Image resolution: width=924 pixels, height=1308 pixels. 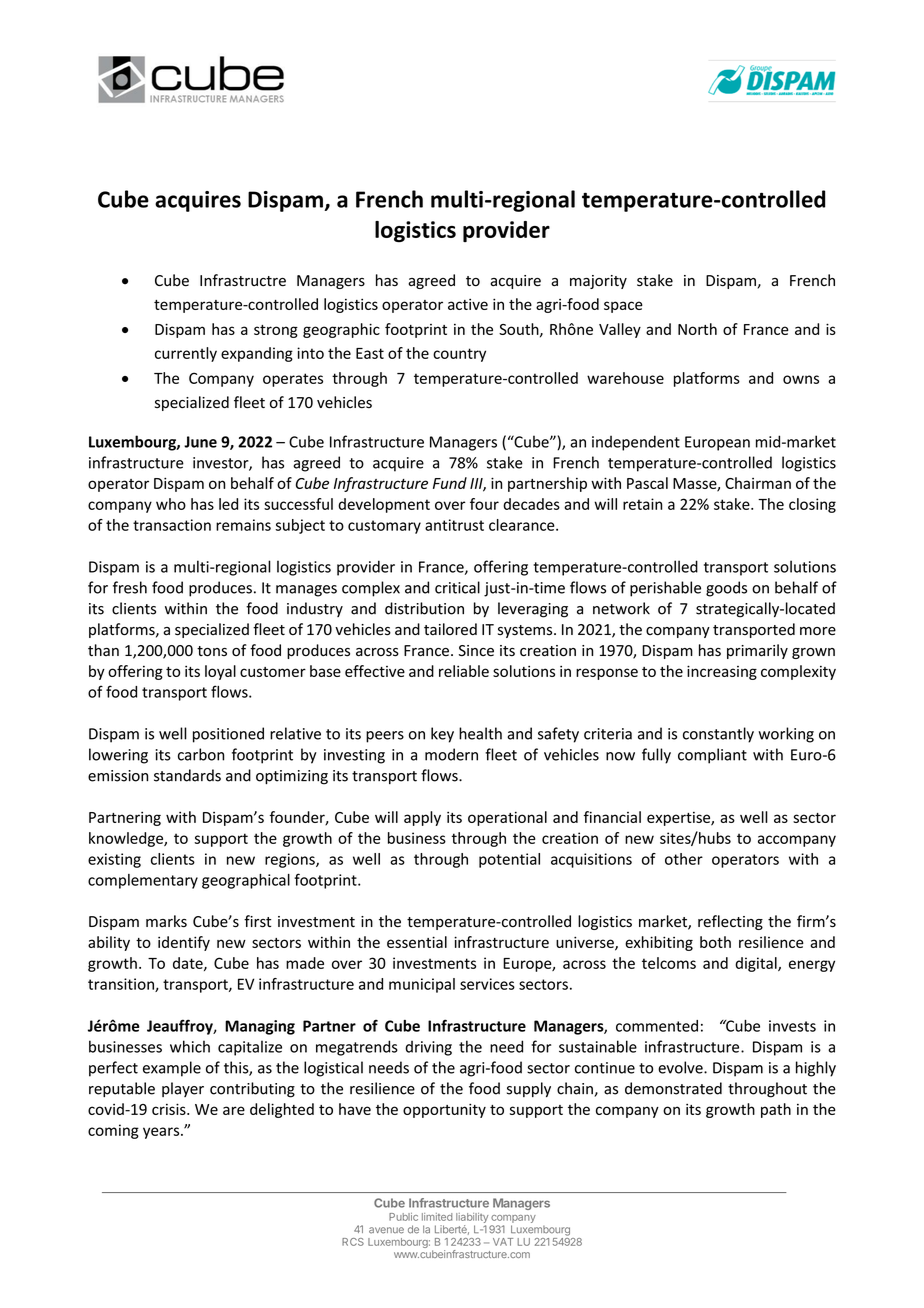 What do you see at coordinates (162, 1133) in the screenshot?
I see `years` at bounding box center [162, 1133].
